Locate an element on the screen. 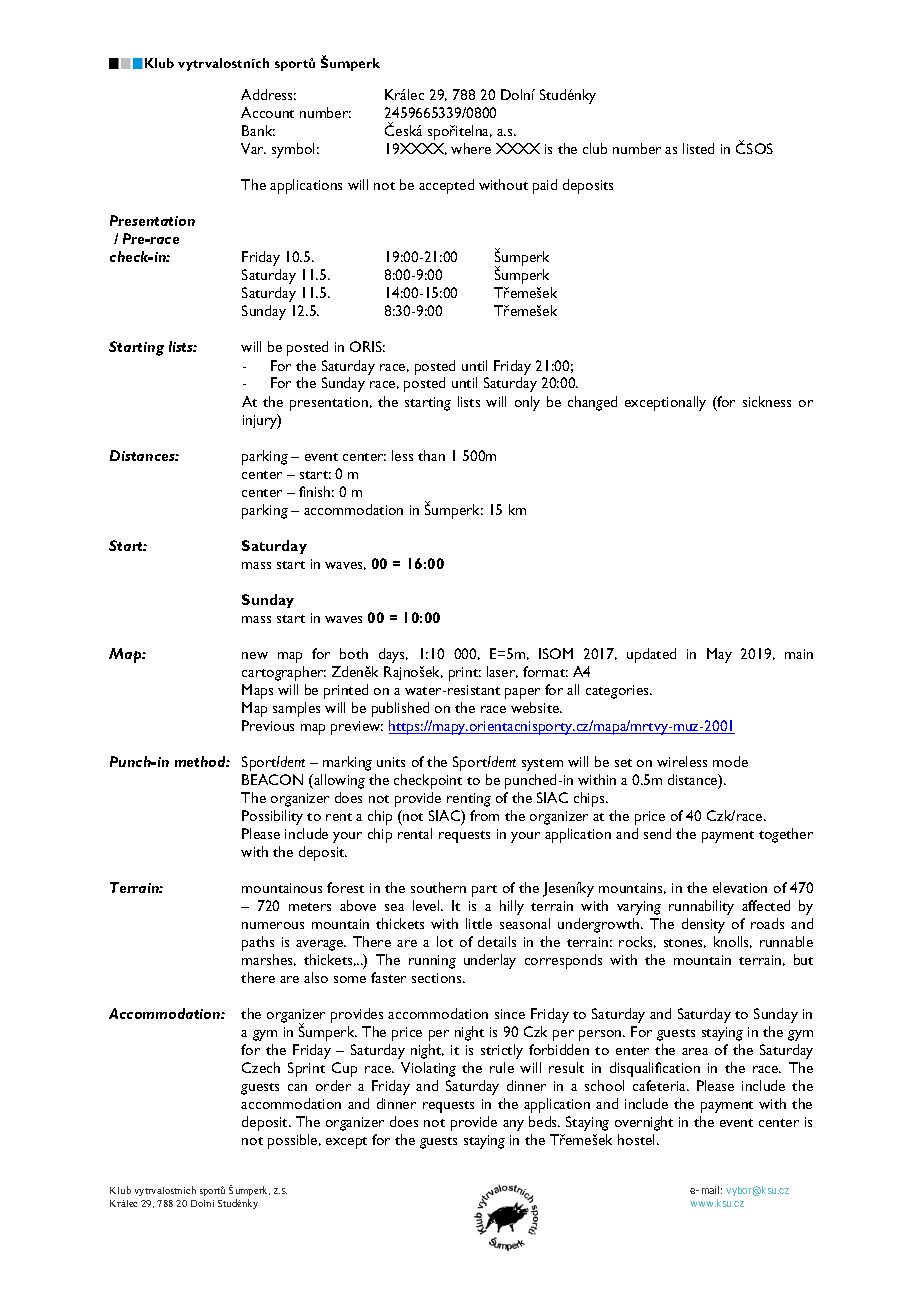 This screenshot has width=924, height=1308. forest is located at coordinates (345, 887).
